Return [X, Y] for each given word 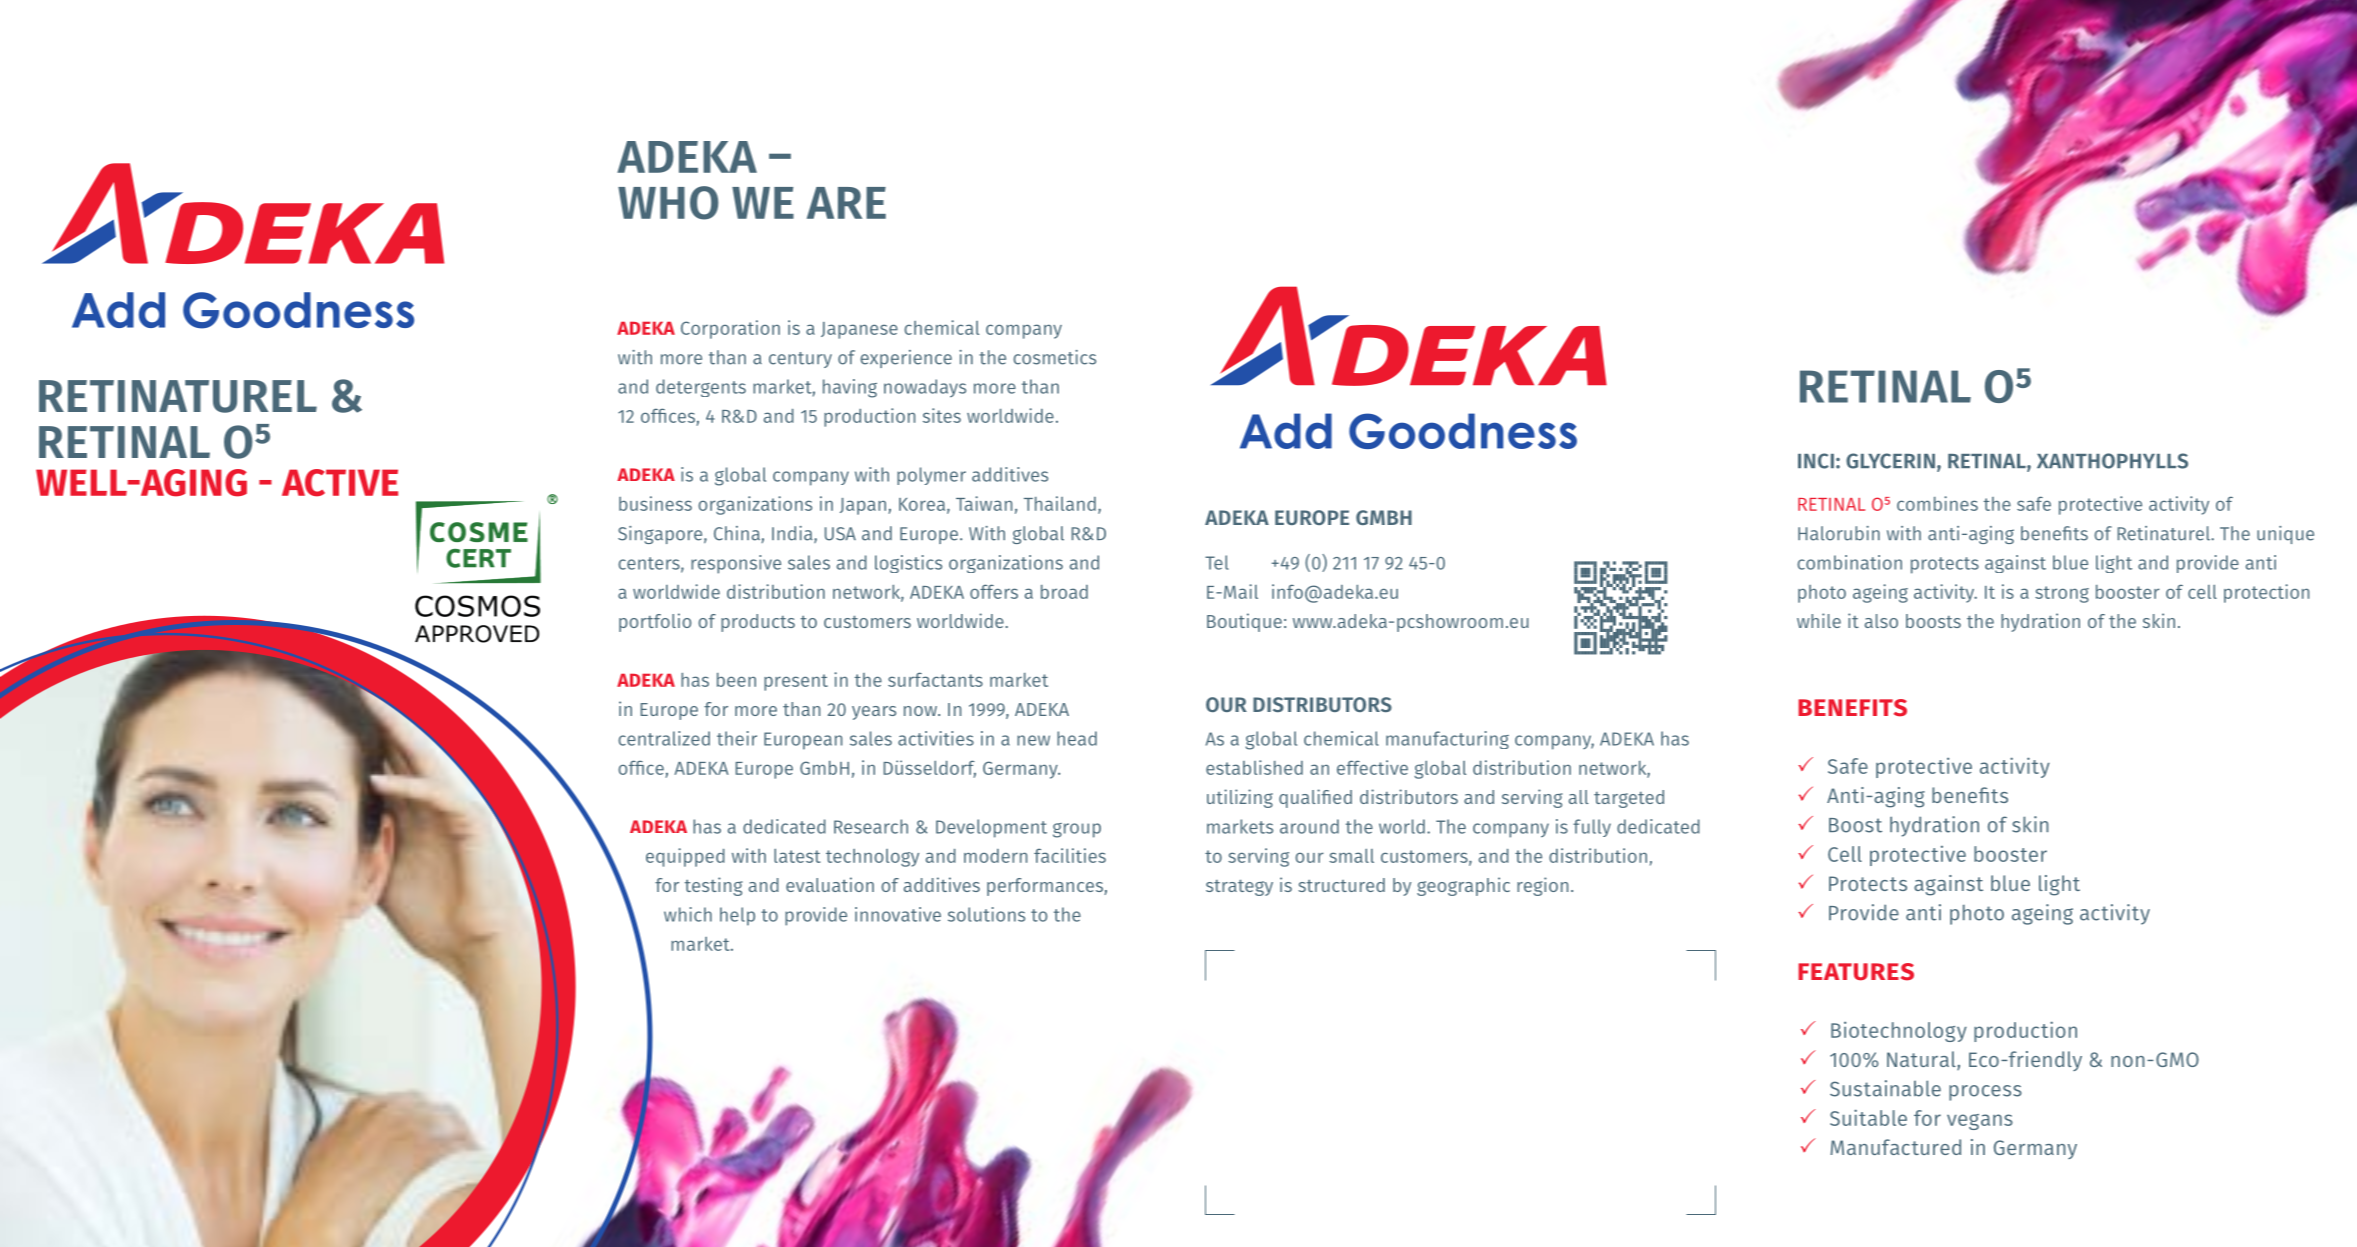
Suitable [1868, 1117]
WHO [668, 203]
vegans [1980, 1122]
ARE [846, 203]
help [737, 916]
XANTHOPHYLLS [2112, 461]
